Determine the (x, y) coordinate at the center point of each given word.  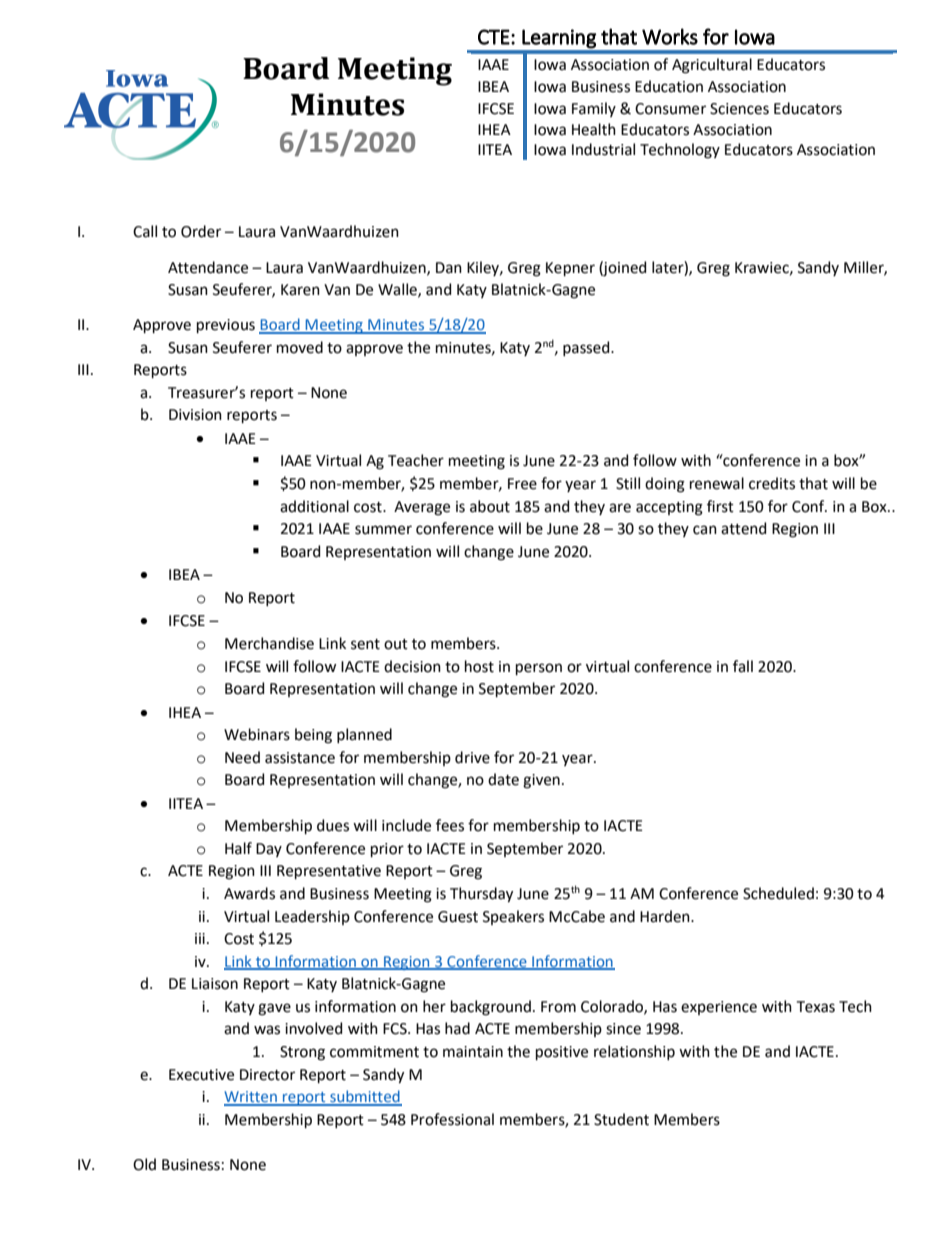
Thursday (481, 895)
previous (226, 326)
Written (251, 1098)
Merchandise (269, 643)
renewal (717, 483)
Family (594, 109)
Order (201, 231)
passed (587, 348)
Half (238, 848)
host (479, 666)
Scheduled (778, 893)
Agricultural (712, 66)
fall (743, 666)
